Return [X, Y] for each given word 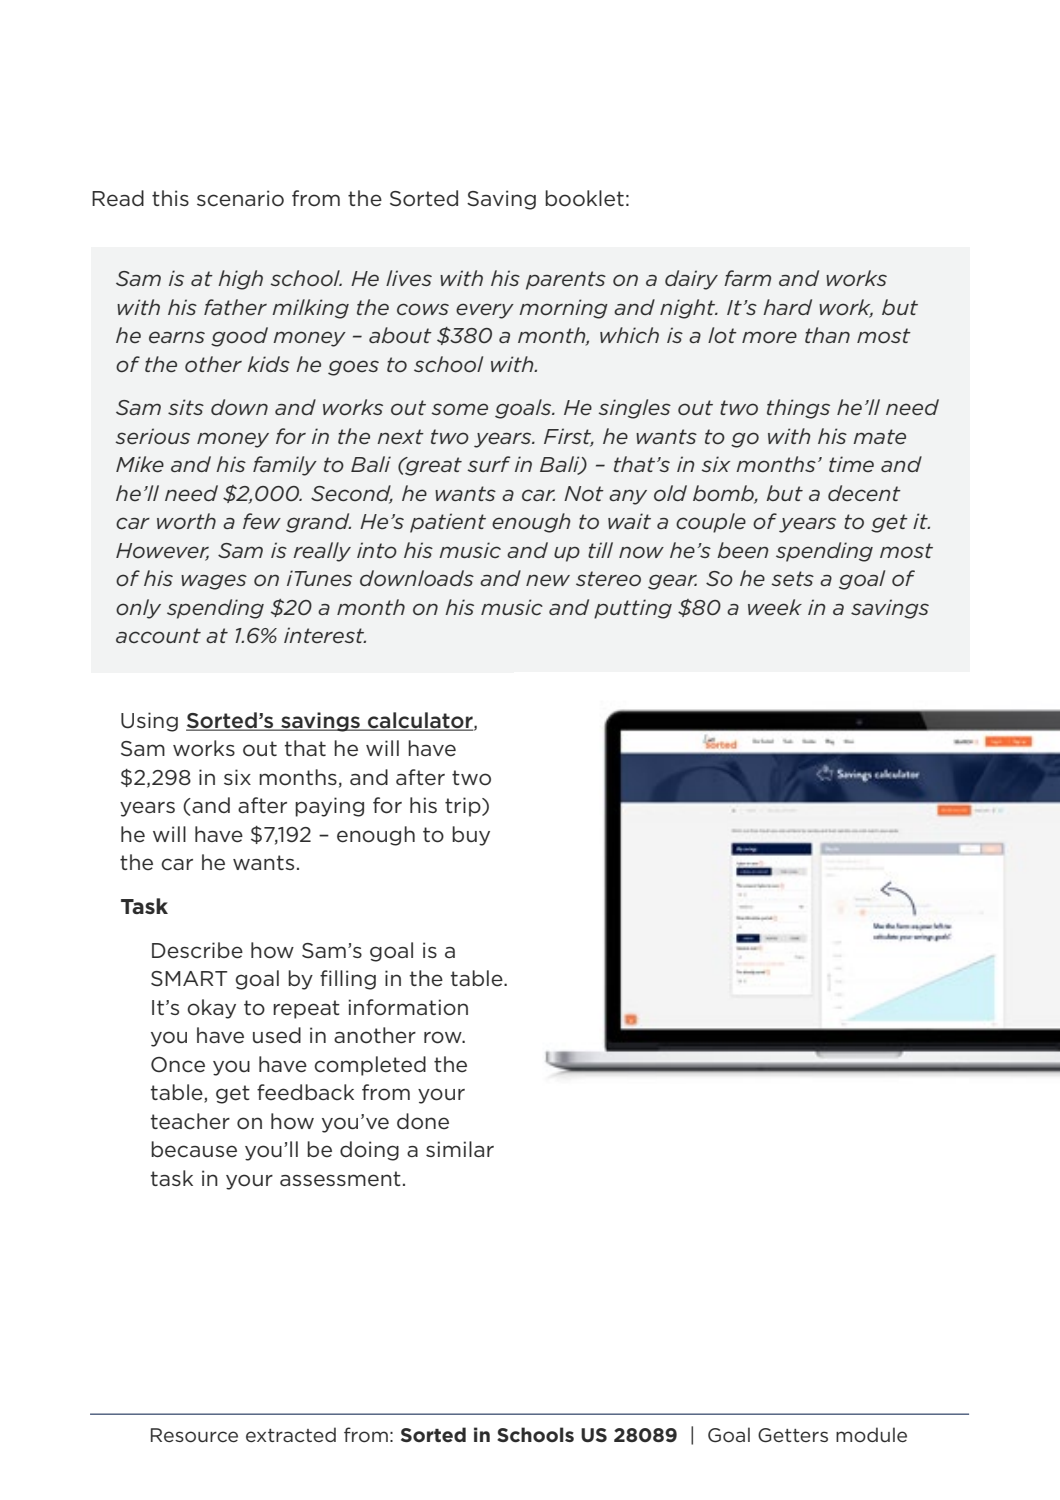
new [548, 580]
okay [211, 1009]
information [408, 1007]
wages [214, 582]
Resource [194, 1435]
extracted [291, 1434]
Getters [793, 1435]
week [775, 607]
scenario [240, 198]
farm [747, 278]
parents [566, 280]
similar [460, 1149]
